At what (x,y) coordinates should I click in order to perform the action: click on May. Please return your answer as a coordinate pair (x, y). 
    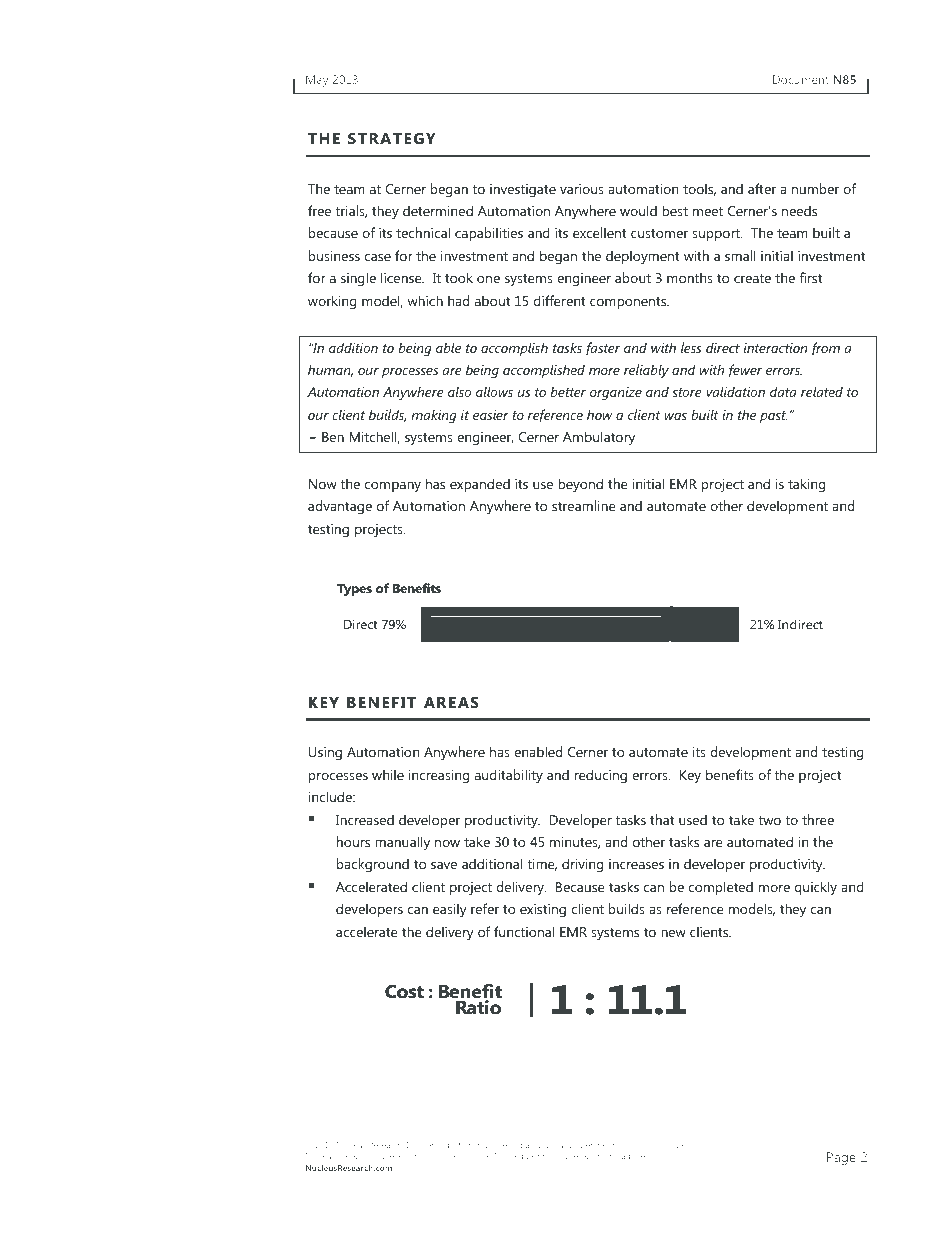
    Looking at the image, I should click on (317, 81).
